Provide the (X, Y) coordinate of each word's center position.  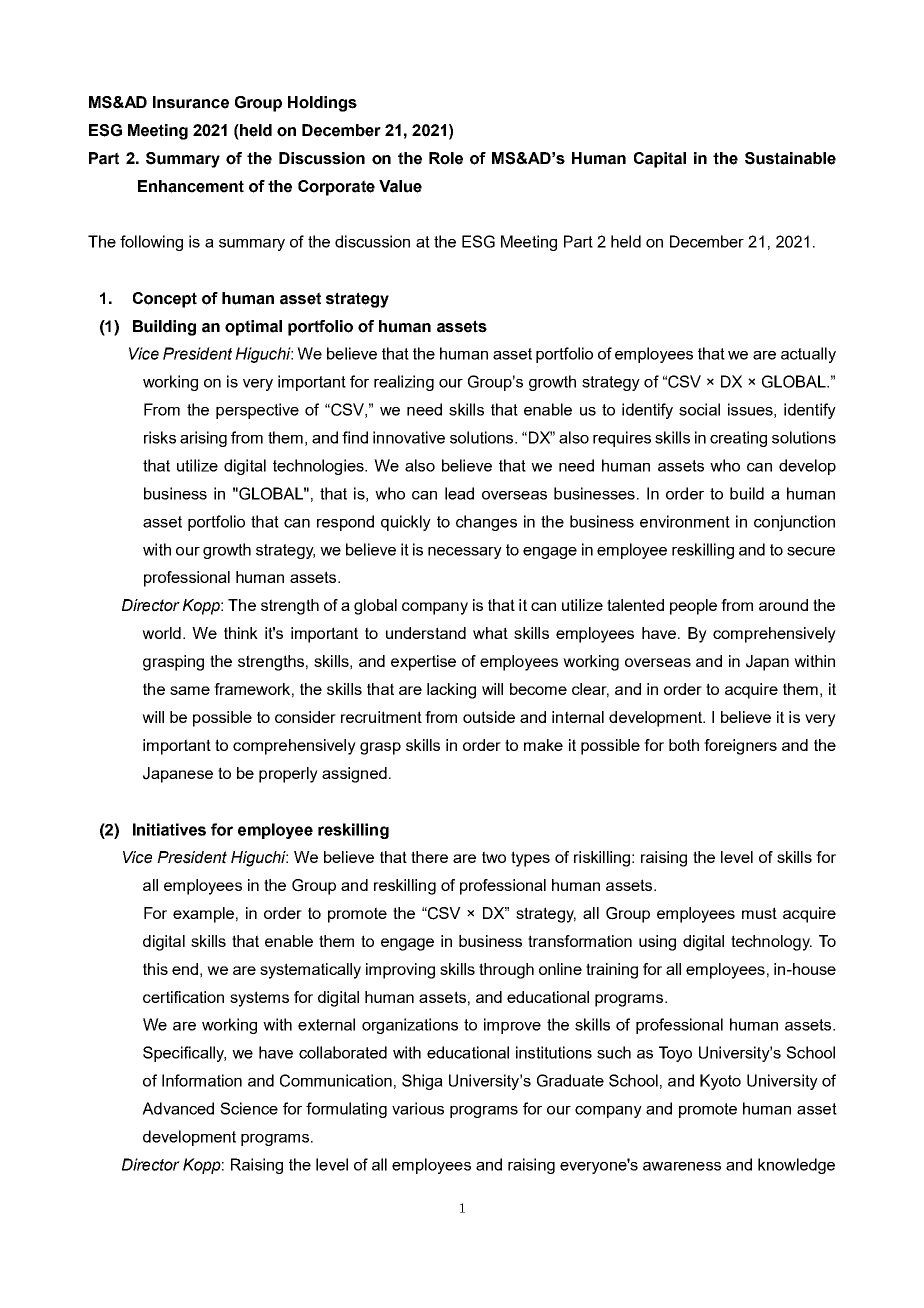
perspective (257, 411)
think (241, 633)
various (418, 1108)
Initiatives (169, 829)
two (494, 857)
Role (446, 158)
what (490, 633)
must (759, 913)
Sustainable (790, 158)
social (699, 409)
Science (249, 1108)
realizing (404, 383)
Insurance (191, 102)
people (693, 607)
